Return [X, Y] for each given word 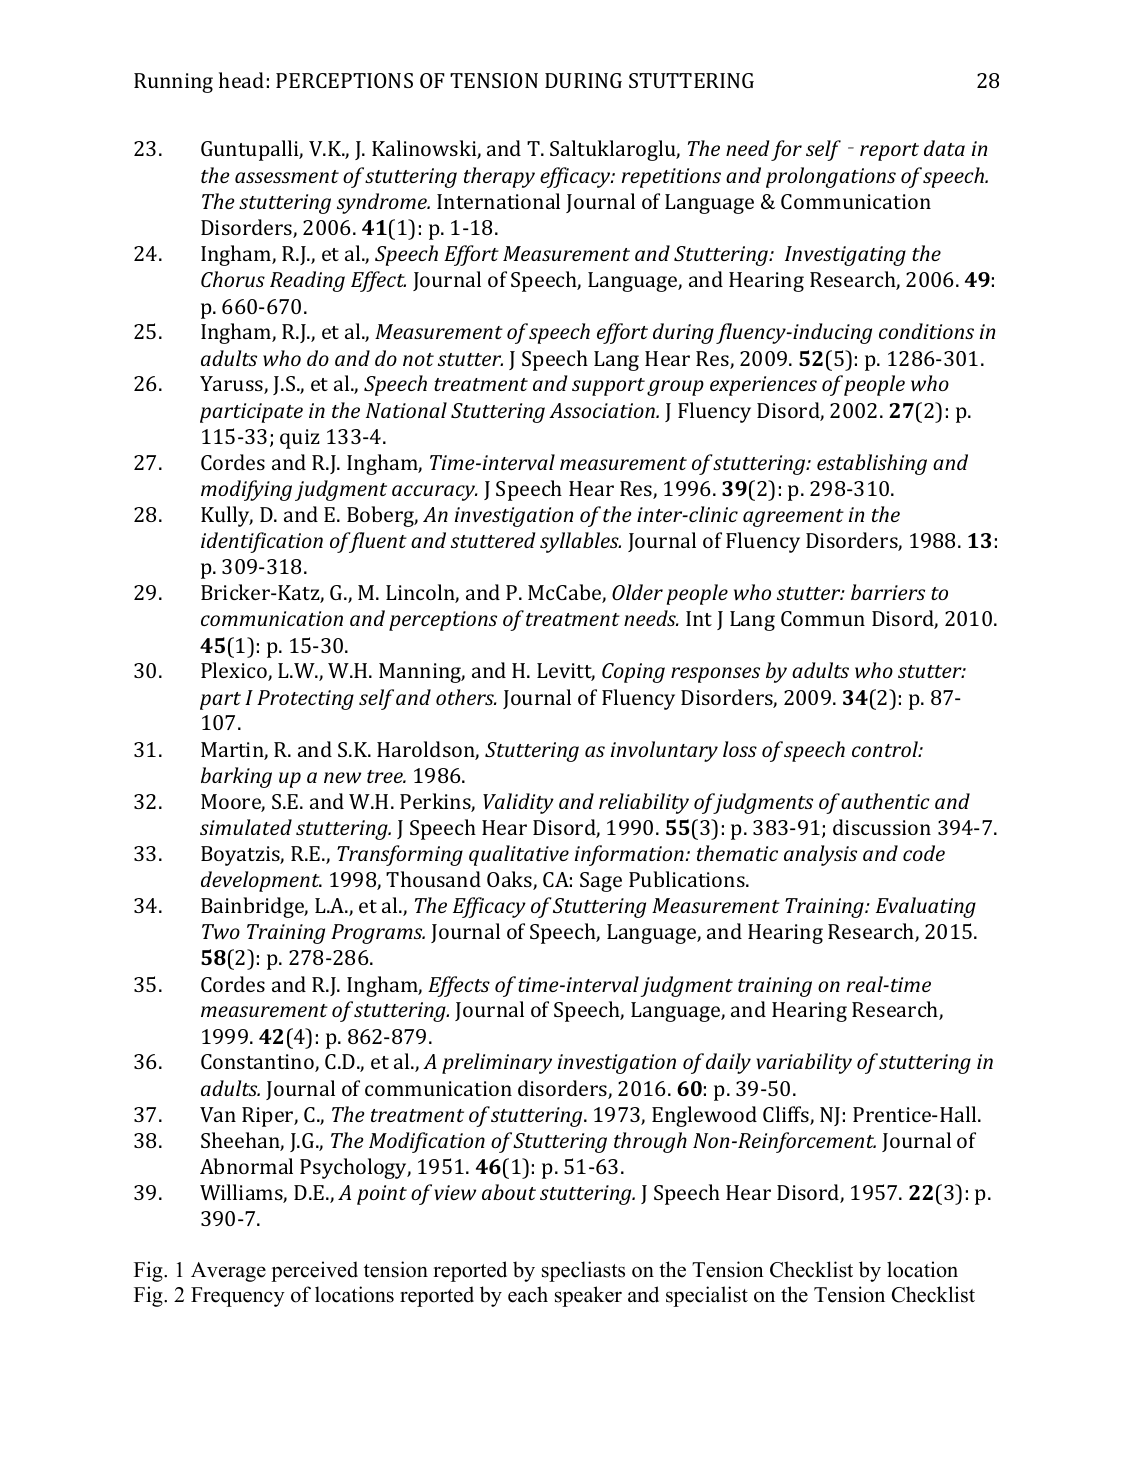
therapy [499, 177]
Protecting [305, 700]
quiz [300, 439]
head [241, 80]
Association [603, 410]
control [886, 749]
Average [228, 1272]
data [944, 148]
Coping [633, 673]
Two [221, 931]
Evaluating [926, 907]
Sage [601, 882]
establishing [872, 464]
